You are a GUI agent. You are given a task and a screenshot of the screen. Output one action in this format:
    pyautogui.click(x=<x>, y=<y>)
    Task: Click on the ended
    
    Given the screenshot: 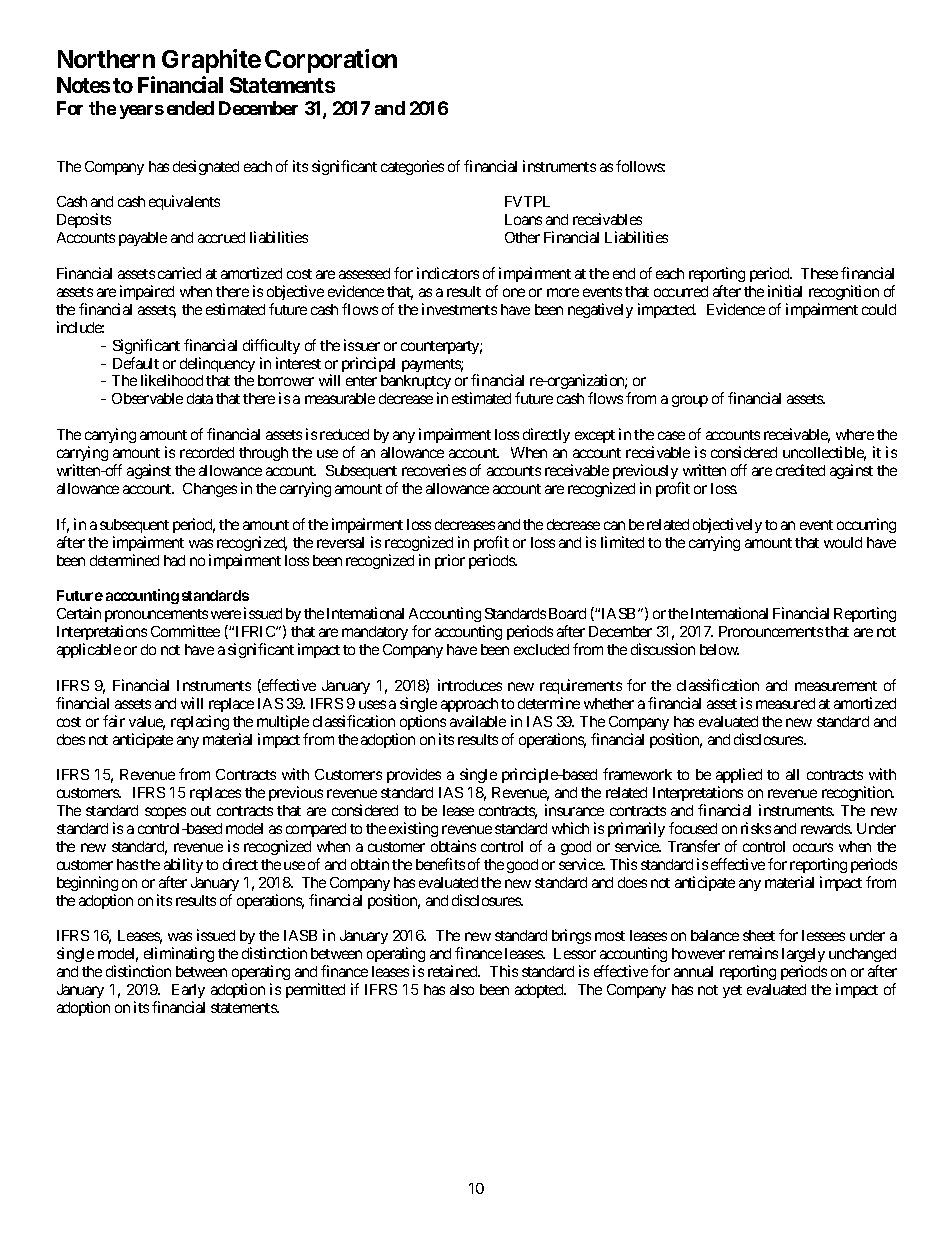 What is the action you would take?
    pyautogui.click(x=190, y=108)
